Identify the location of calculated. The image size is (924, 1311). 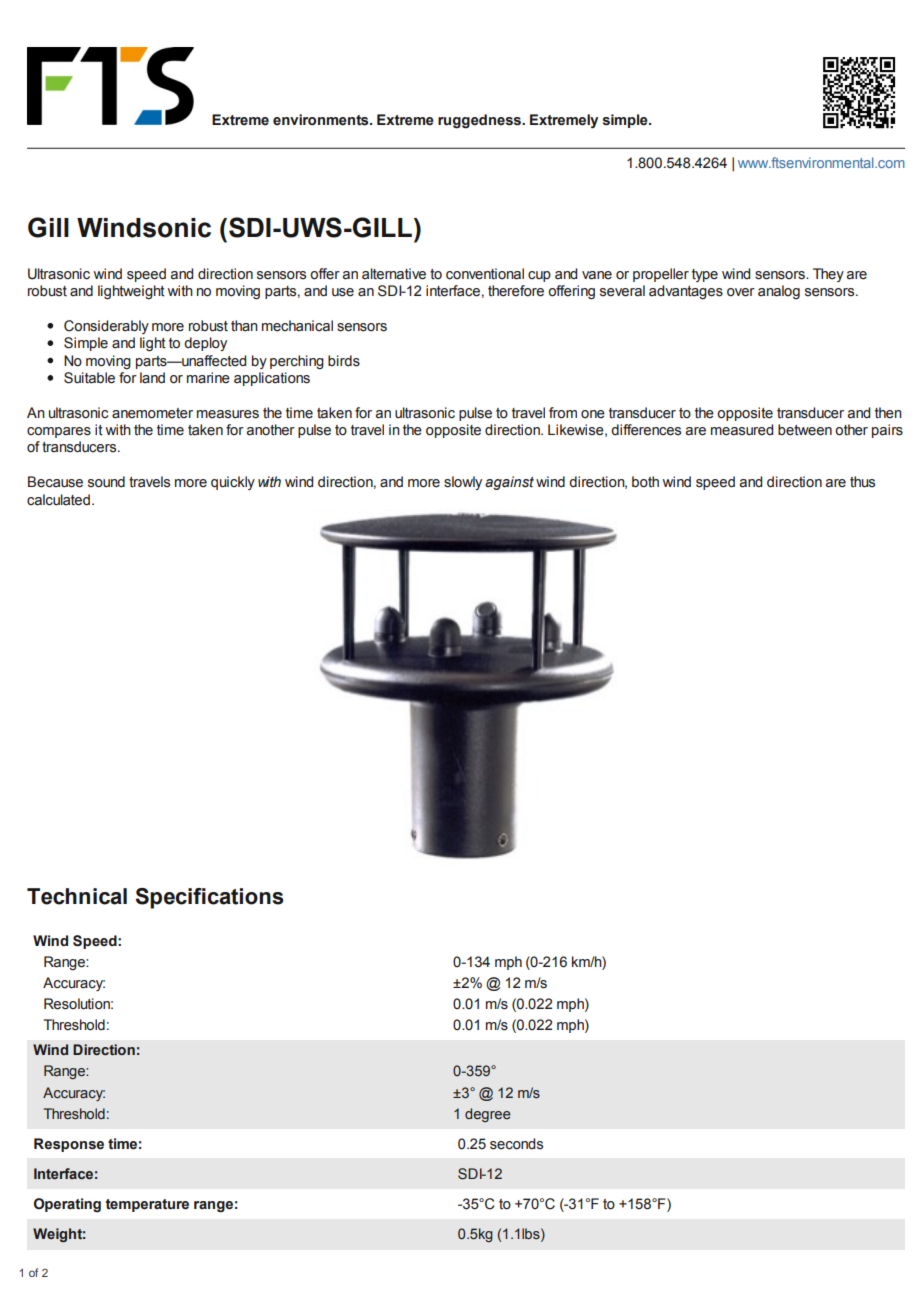
(58, 500).
